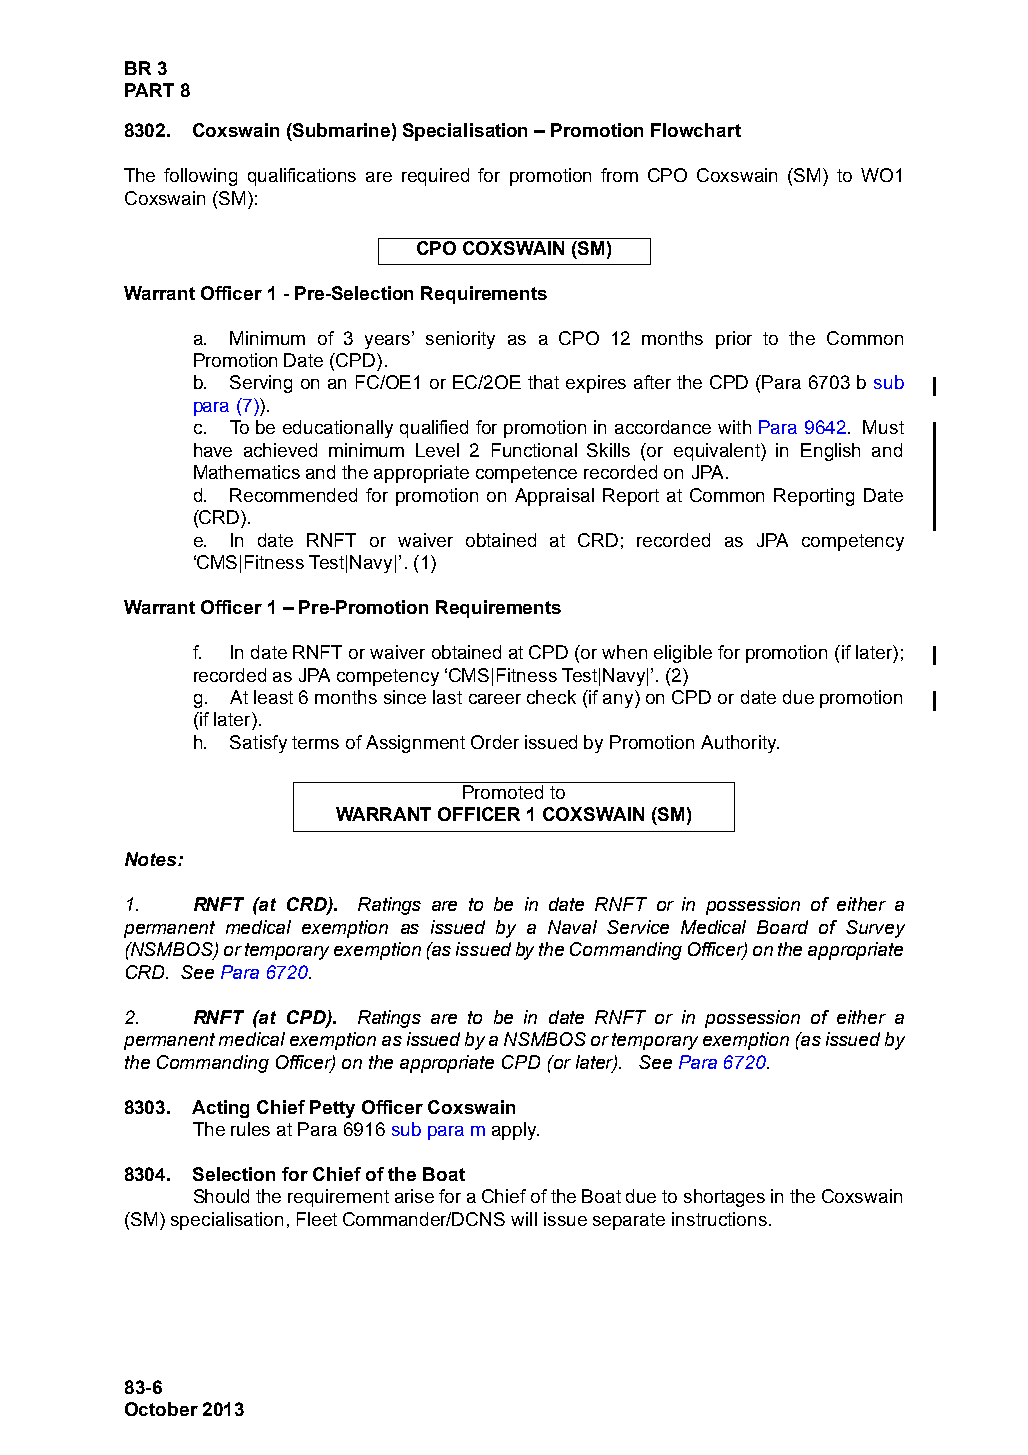  Describe the element at coordinates (719, 1219) in the image. I see `instructions` at that location.
